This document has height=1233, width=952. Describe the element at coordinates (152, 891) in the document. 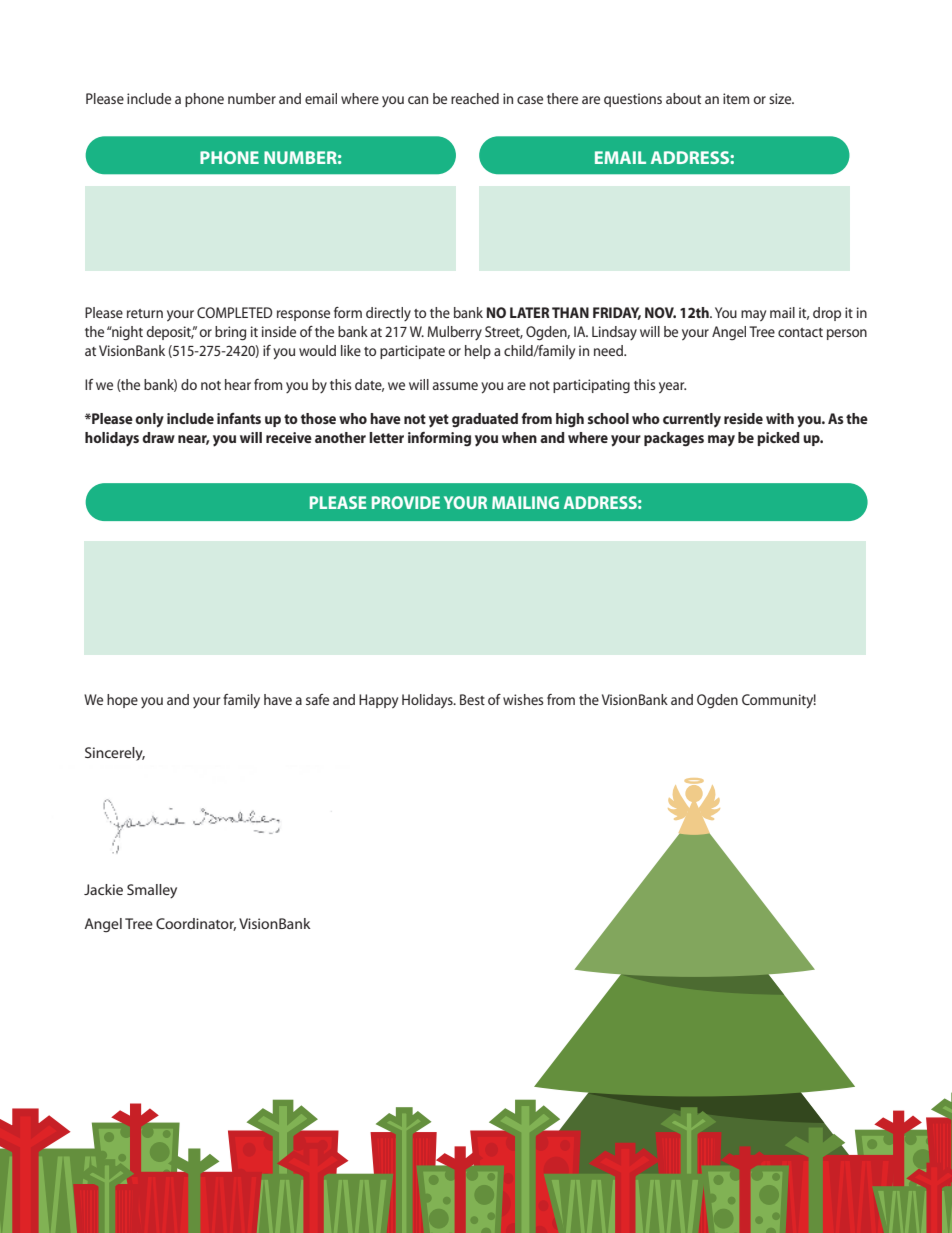

I see `Smalley` at that location.
